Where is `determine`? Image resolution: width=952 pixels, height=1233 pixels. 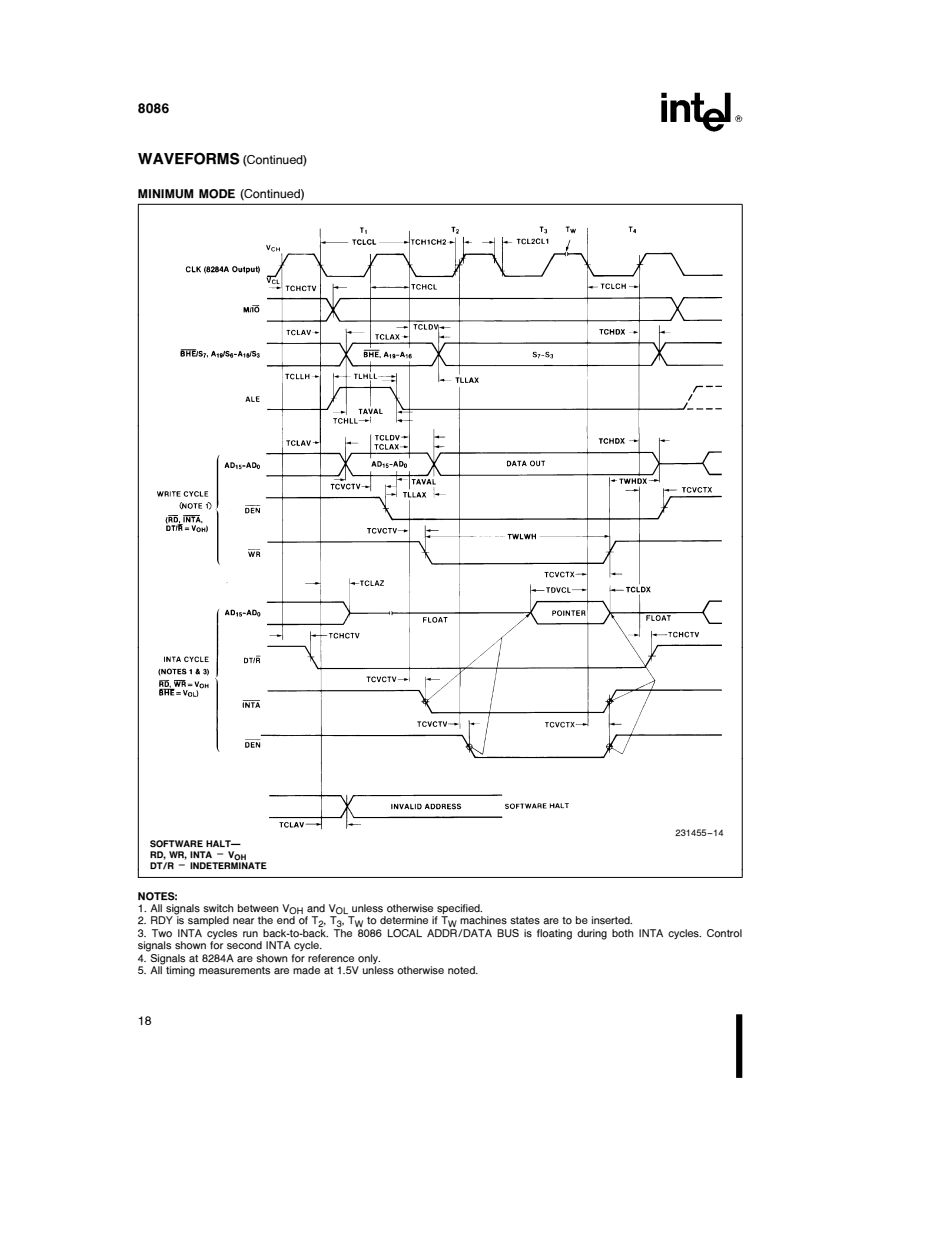
determine is located at coordinates (404, 920).
